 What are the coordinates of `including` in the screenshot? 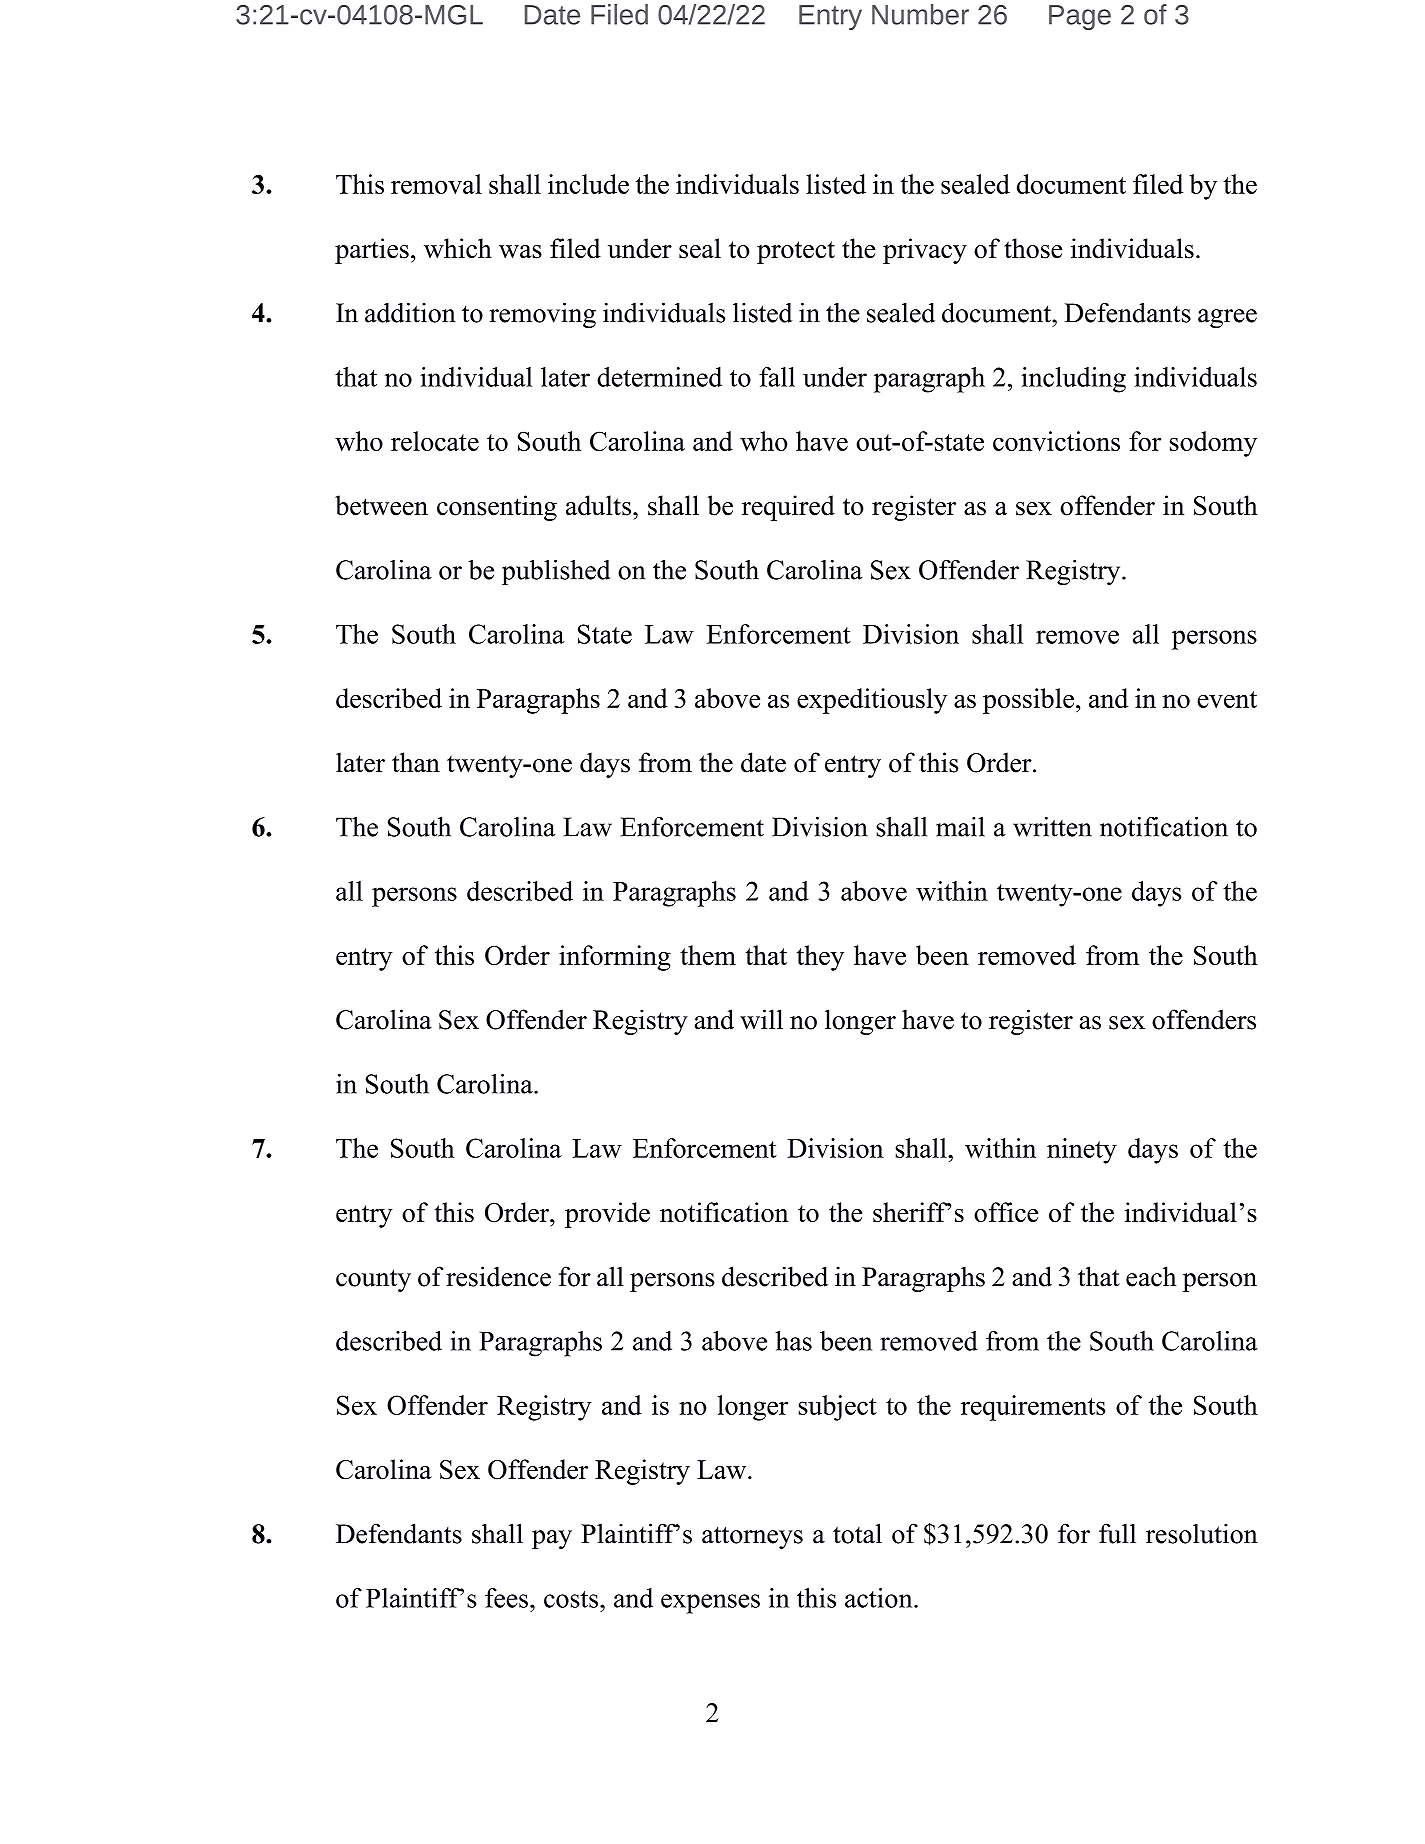 It's located at (1073, 380).
